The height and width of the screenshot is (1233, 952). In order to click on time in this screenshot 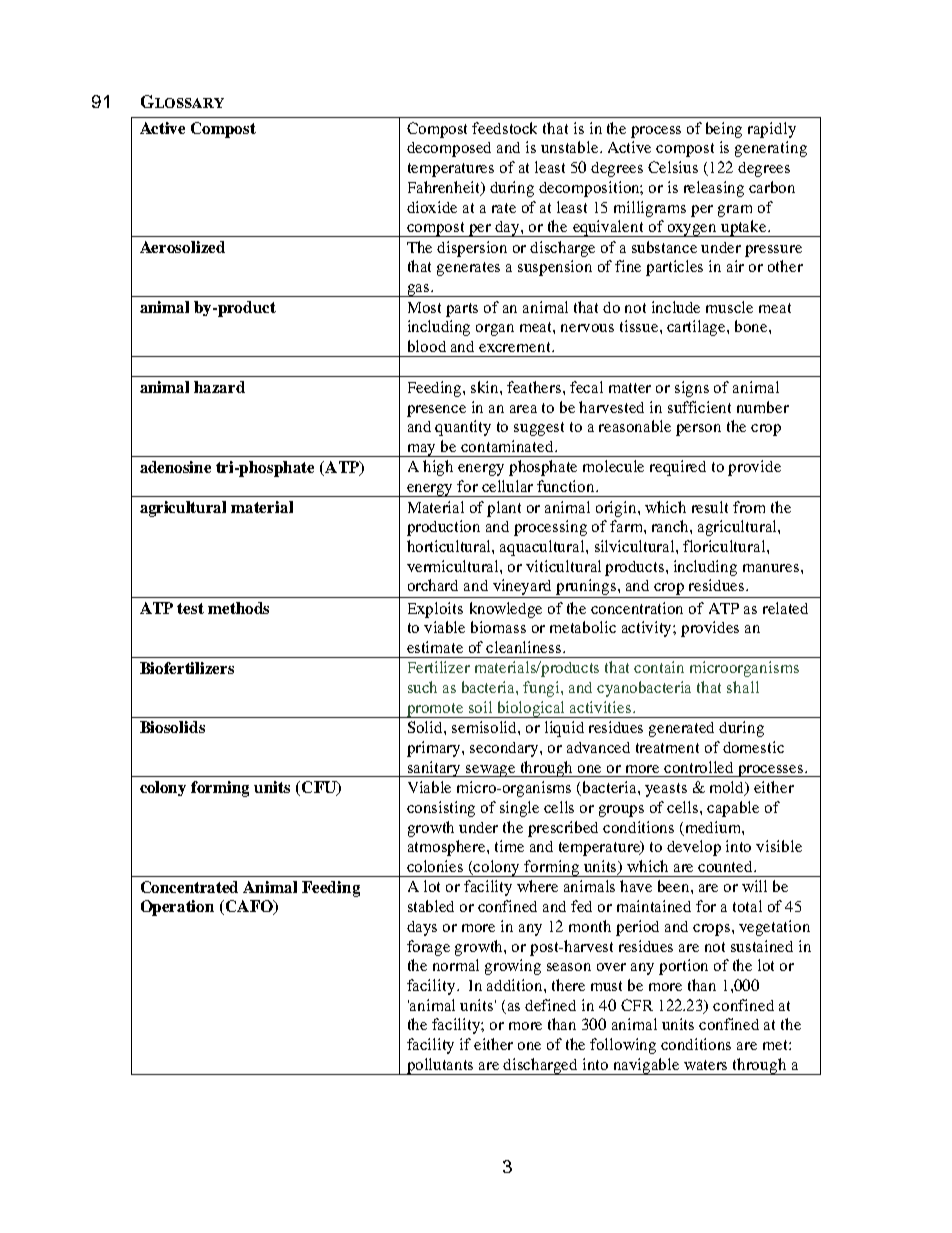, I will do `click(509, 846)`.
